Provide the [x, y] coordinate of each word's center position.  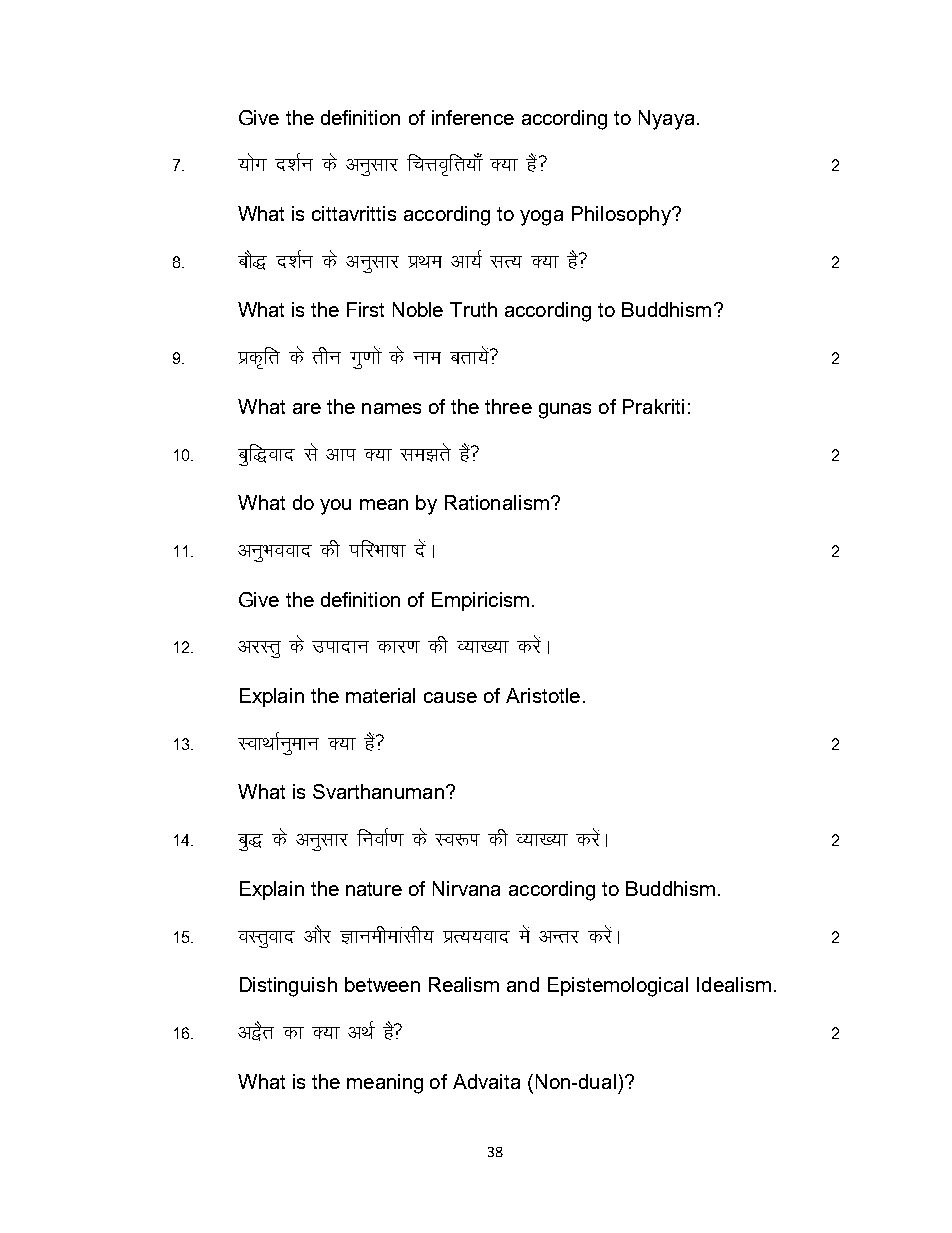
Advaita [486, 1081]
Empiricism [480, 601]
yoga [541, 218]
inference [473, 117]
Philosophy [622, 216]
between [382, 984]
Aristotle [543, 695]
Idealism [734, 984]
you [335, 507]
